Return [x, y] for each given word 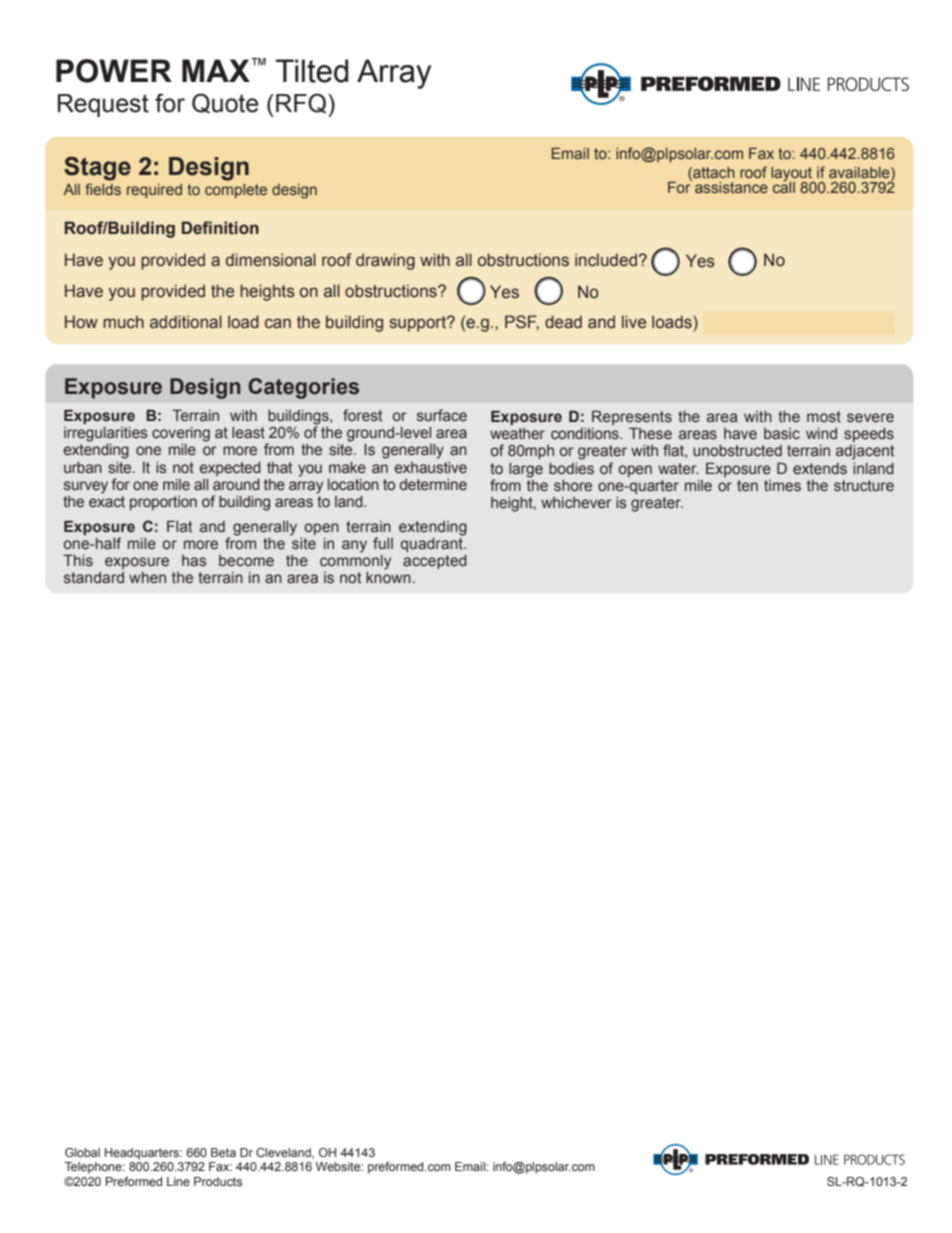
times [782, 486]
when [147, 577]
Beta [223, 1152]
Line [178, 1181]
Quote [225, 103]
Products [218, 1181]
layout [793, 175]
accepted [435, 562]
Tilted [312, 71]
